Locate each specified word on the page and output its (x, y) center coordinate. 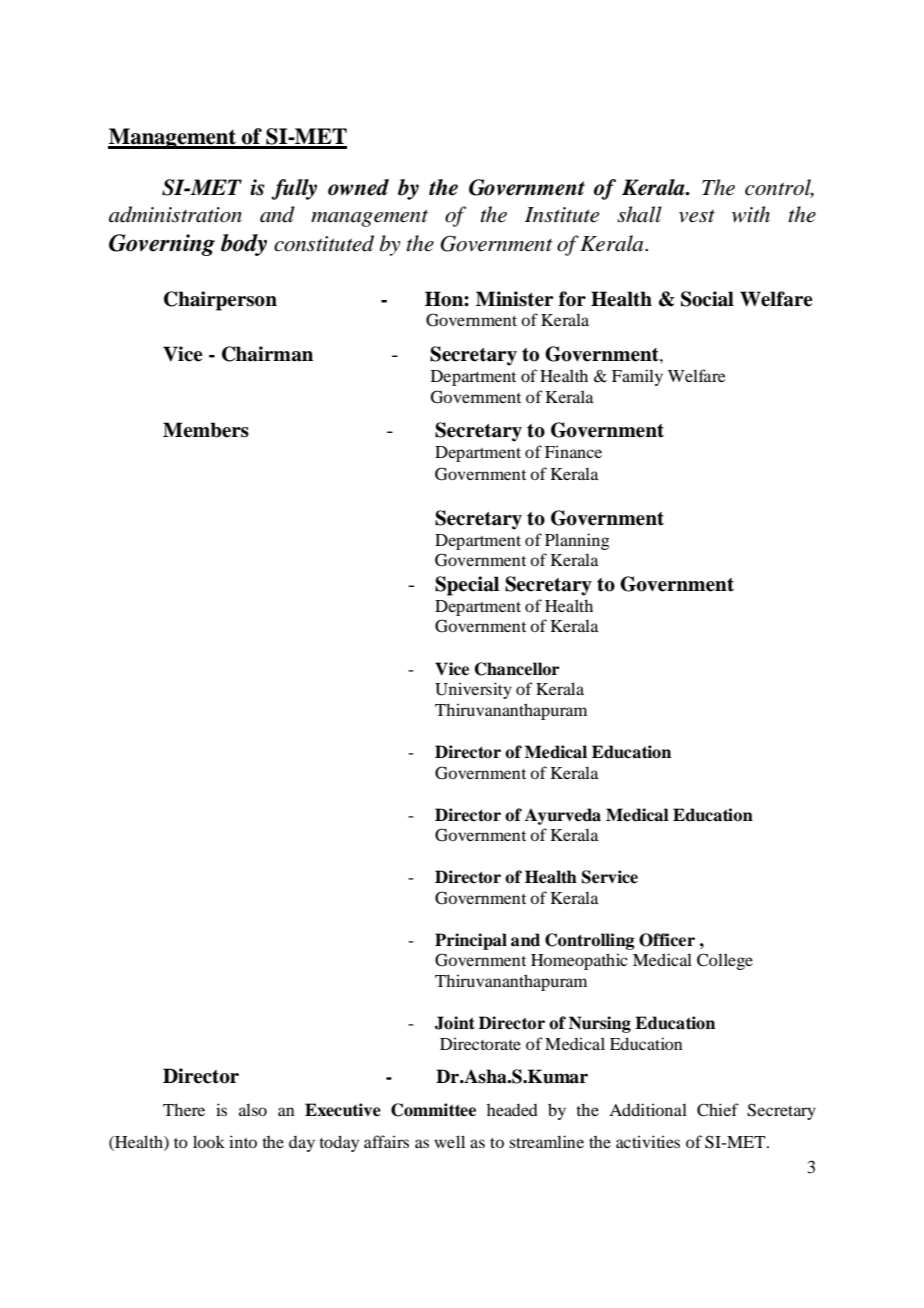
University (473, 690)
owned (358, 187)
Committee (433, 1110)
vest (697, 216)
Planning (577, 541)
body (244, 245)
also (253, 1109)
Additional (648, 1109)
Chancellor (517, 669)
